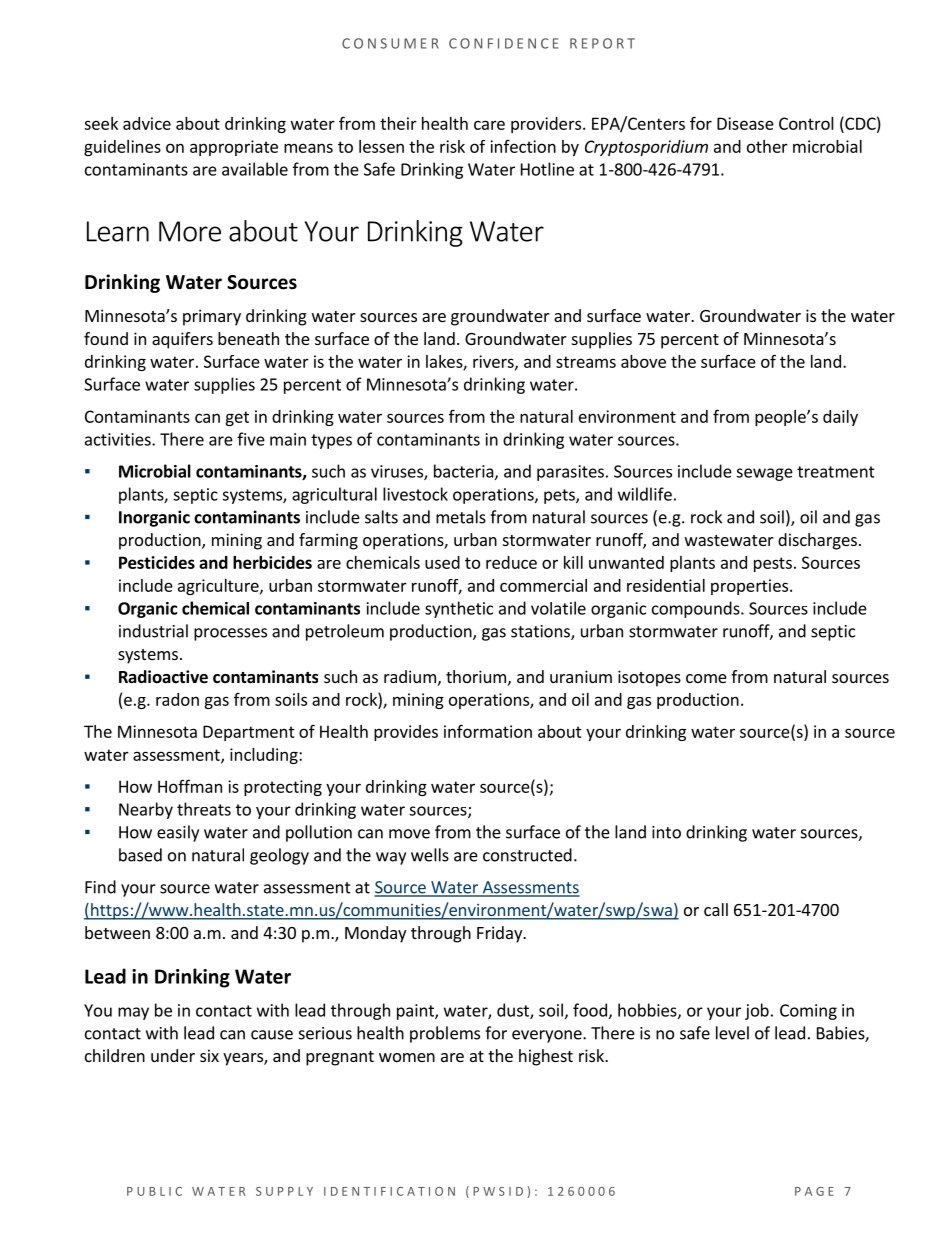 Image resolution: width=952 pixels, height=1233 pixels. I want to click on wells, so click(430, 855).
